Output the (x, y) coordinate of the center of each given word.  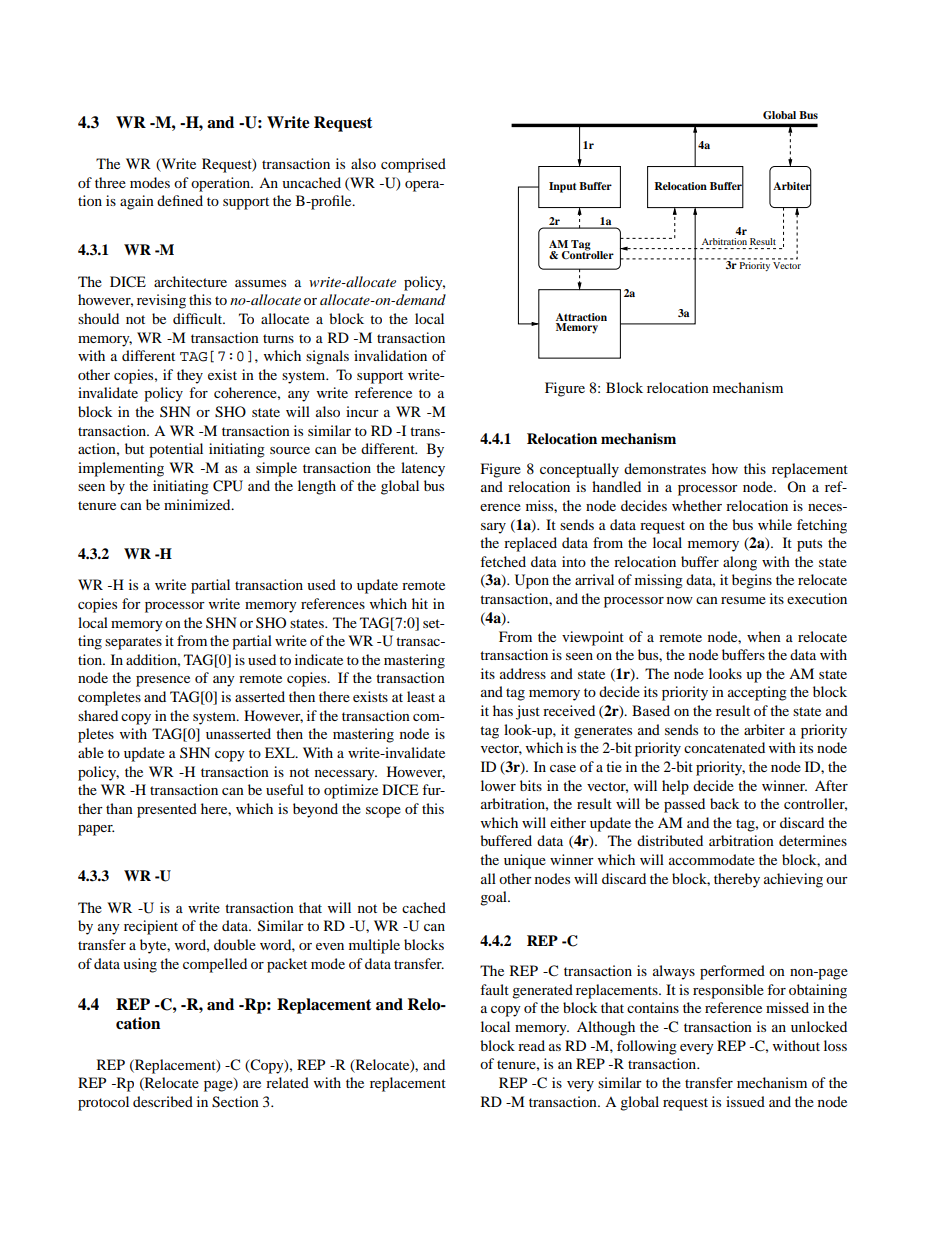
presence (163, 681)
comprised (413, 165)
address (523, 673)
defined (180, 200)
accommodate (712, 859)
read (531, 1045)
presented (167, 810)
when (764, 636)
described (163, 1101)
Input (563, 187)
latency (423, 469)
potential (176, 450)
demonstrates (665, 468)
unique (525, 861)
